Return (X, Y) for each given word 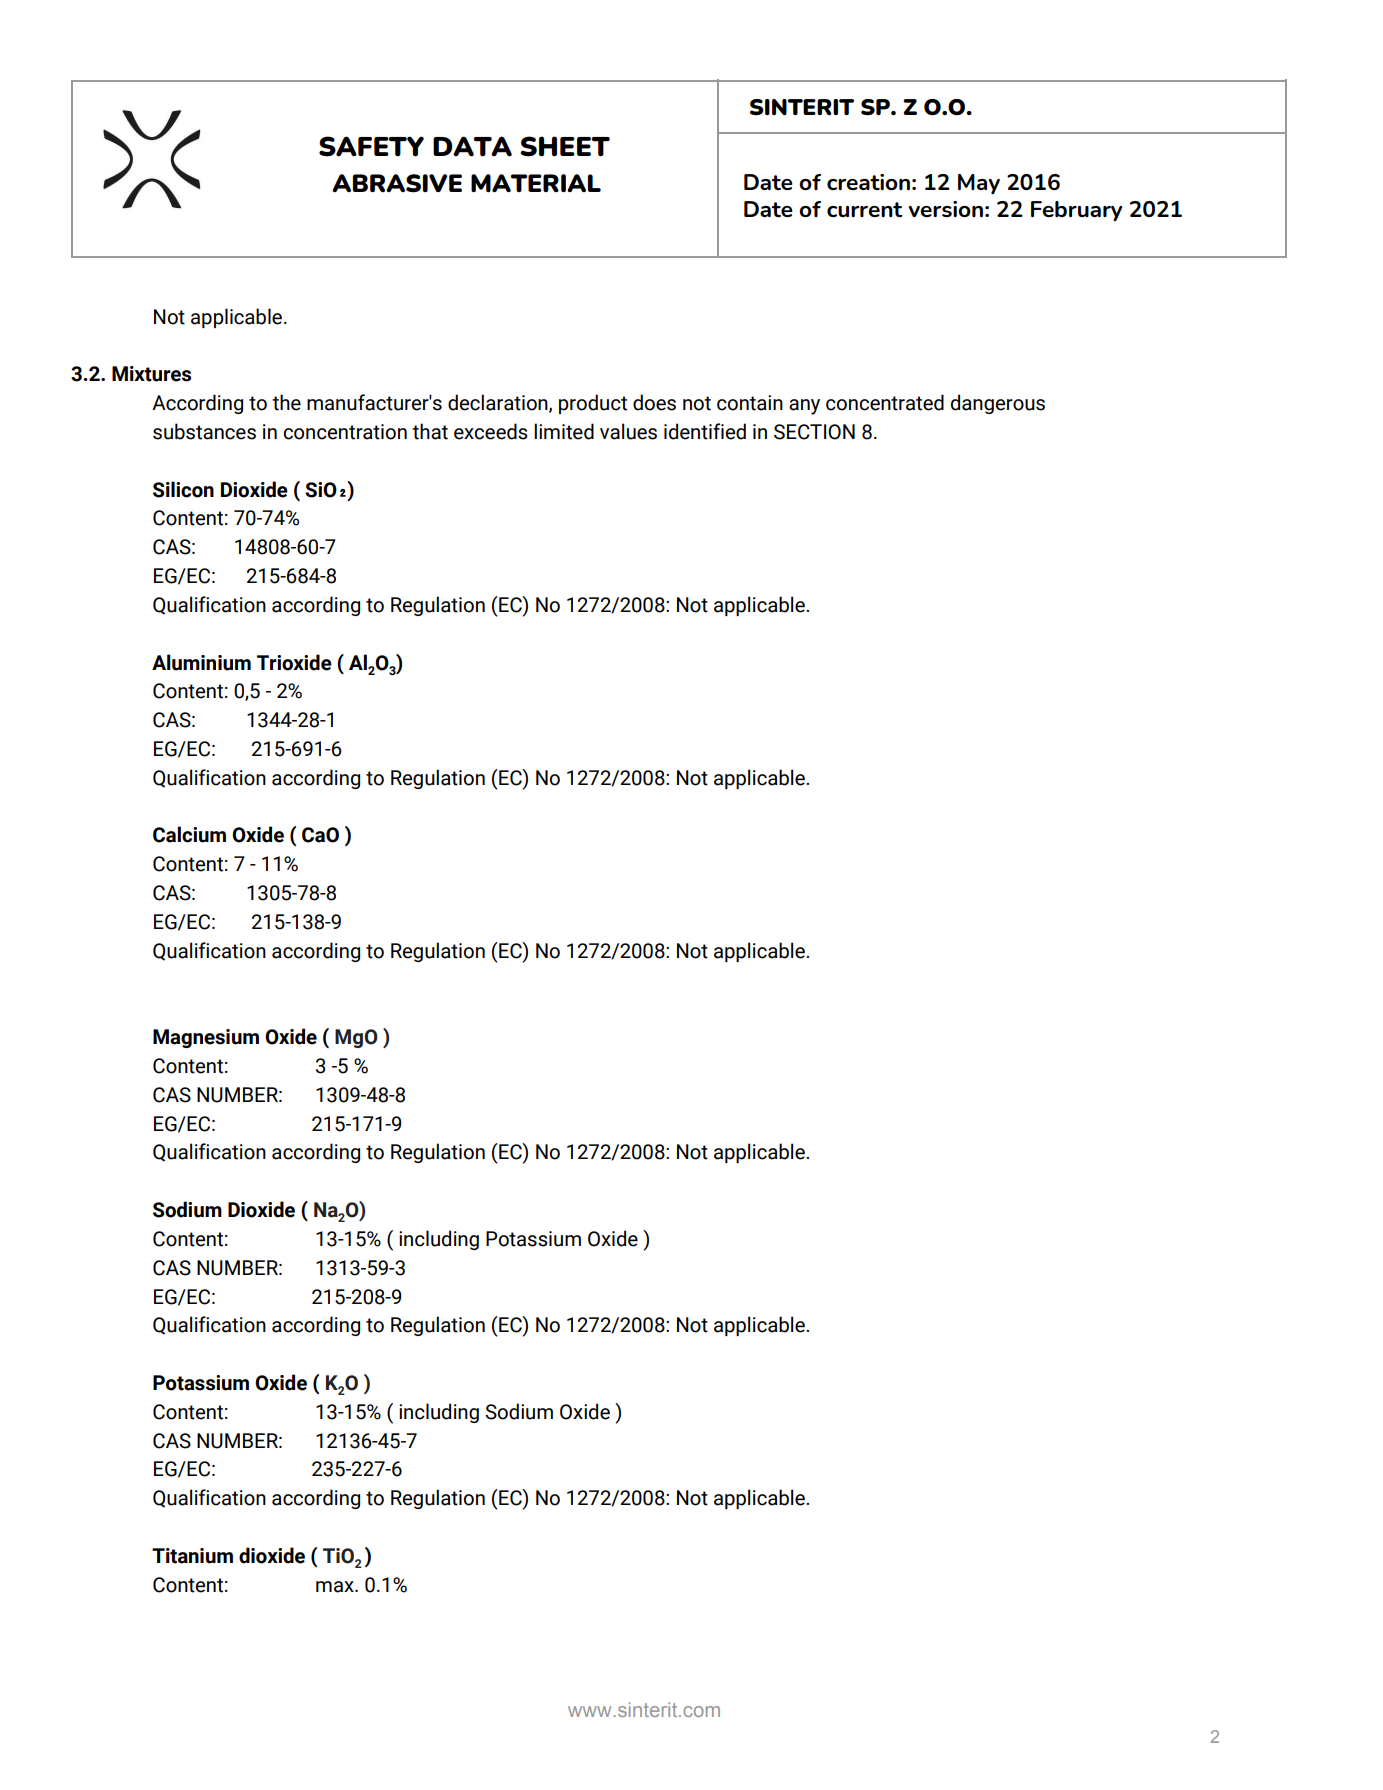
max (336, 1587)
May (979, 184)
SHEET (565, 146)
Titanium (192, 1556)
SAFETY (371, 146)
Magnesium (206, 1038)
